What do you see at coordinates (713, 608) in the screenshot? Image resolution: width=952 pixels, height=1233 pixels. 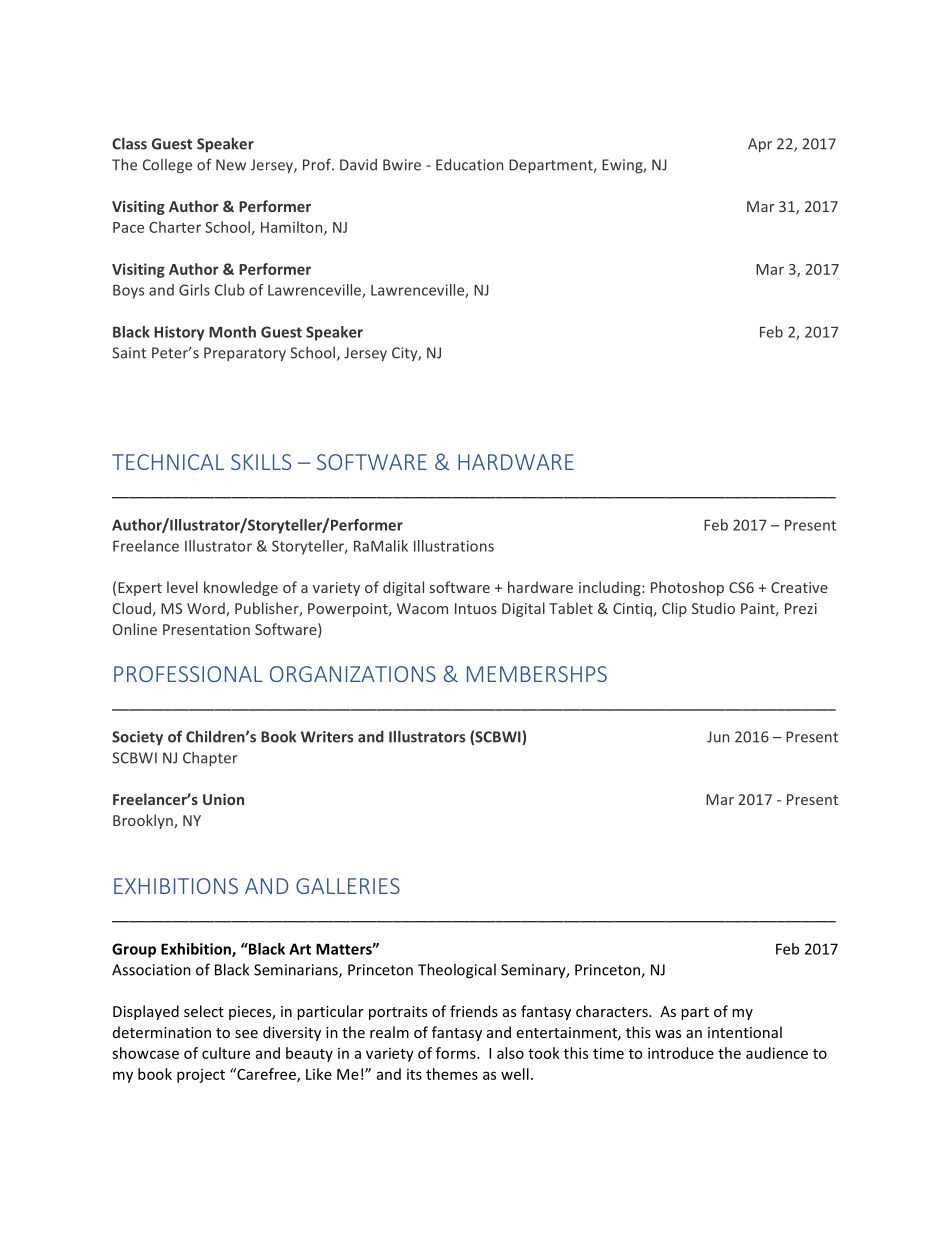 I see `Studio` at bounding box center [713, 608].
